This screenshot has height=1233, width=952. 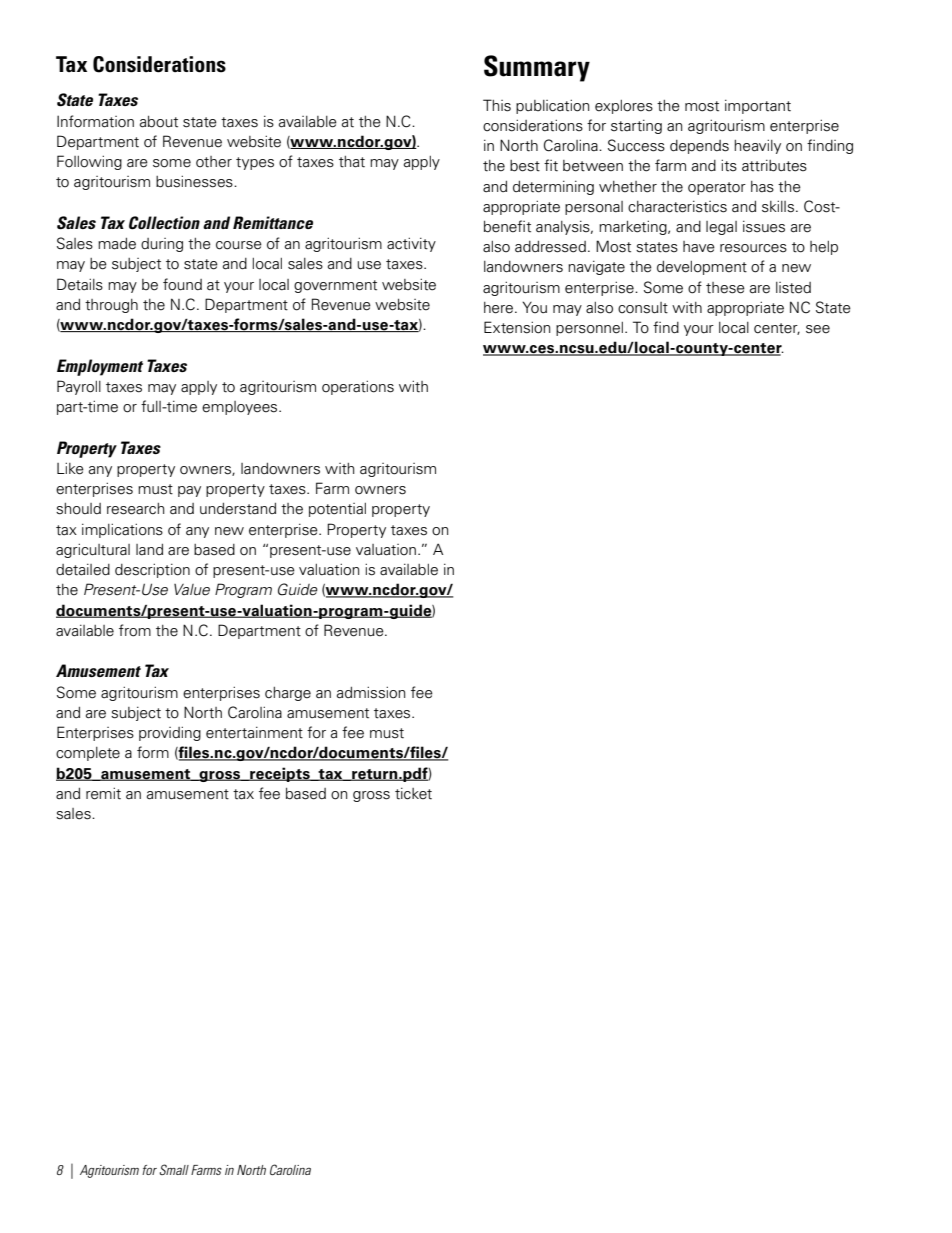 I want to click on Small, so click(x=174, y=1169).
